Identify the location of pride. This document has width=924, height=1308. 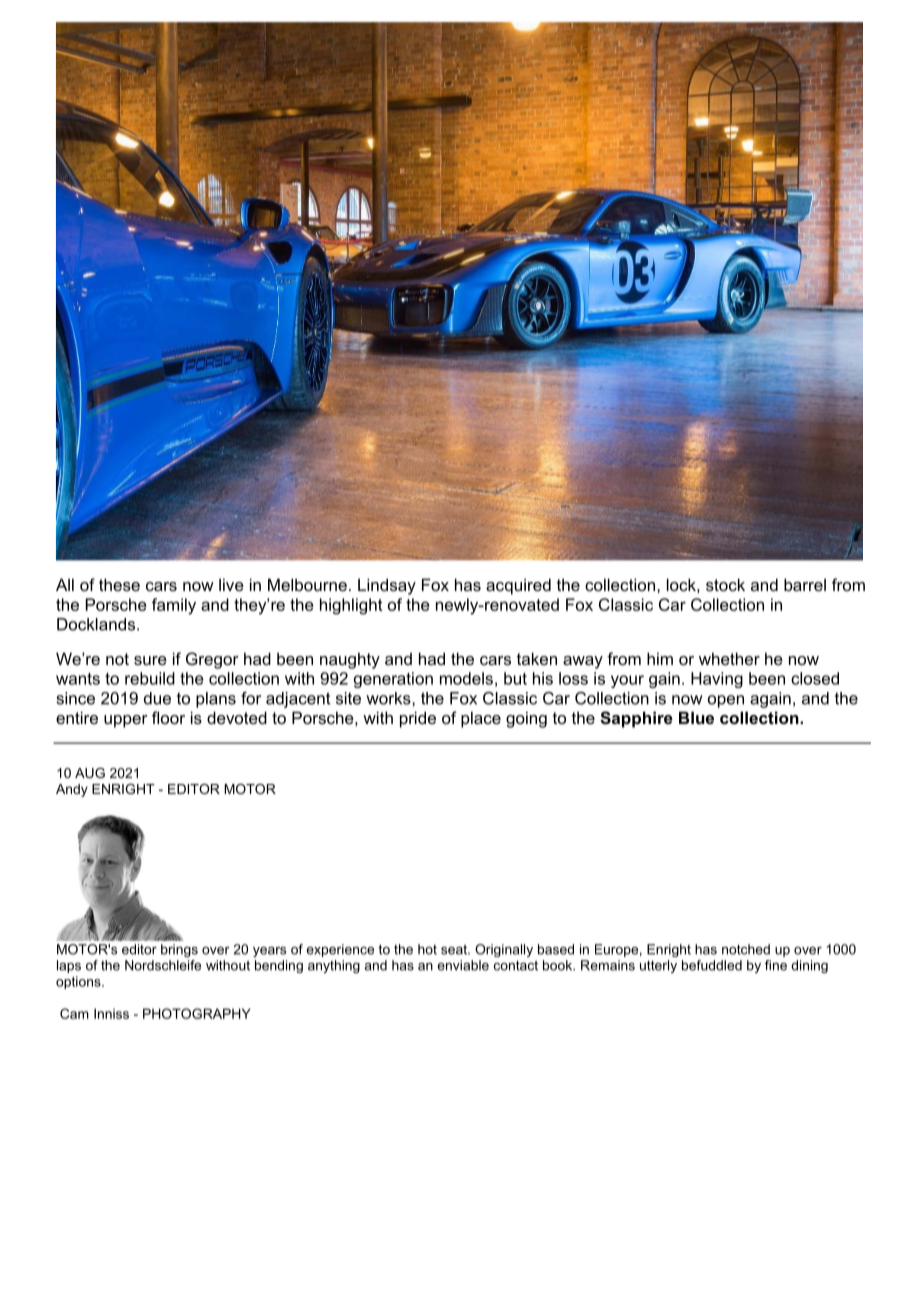
(418, 719).
